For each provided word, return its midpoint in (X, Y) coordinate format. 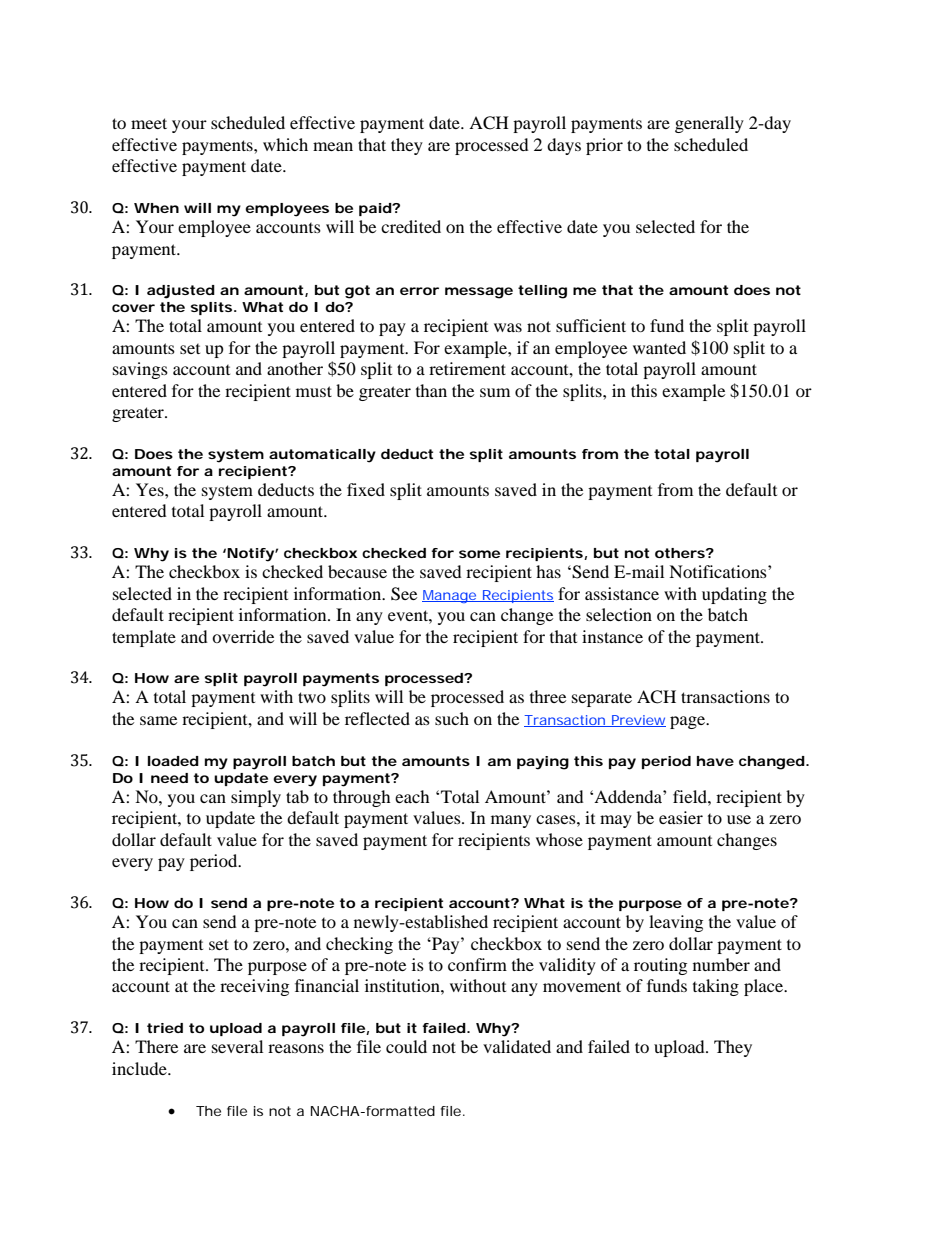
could (406, 1046)
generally (709, 124)
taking (716, 987)
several (237, 1046)
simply (256, 798)
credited (411, 226)
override (243, 636)
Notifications (719, 571)
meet (149, 123)
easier (681, 817)
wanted (659, 347)
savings (140, 370)
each (412, 796)
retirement (467, 368)
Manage (451, 596)
